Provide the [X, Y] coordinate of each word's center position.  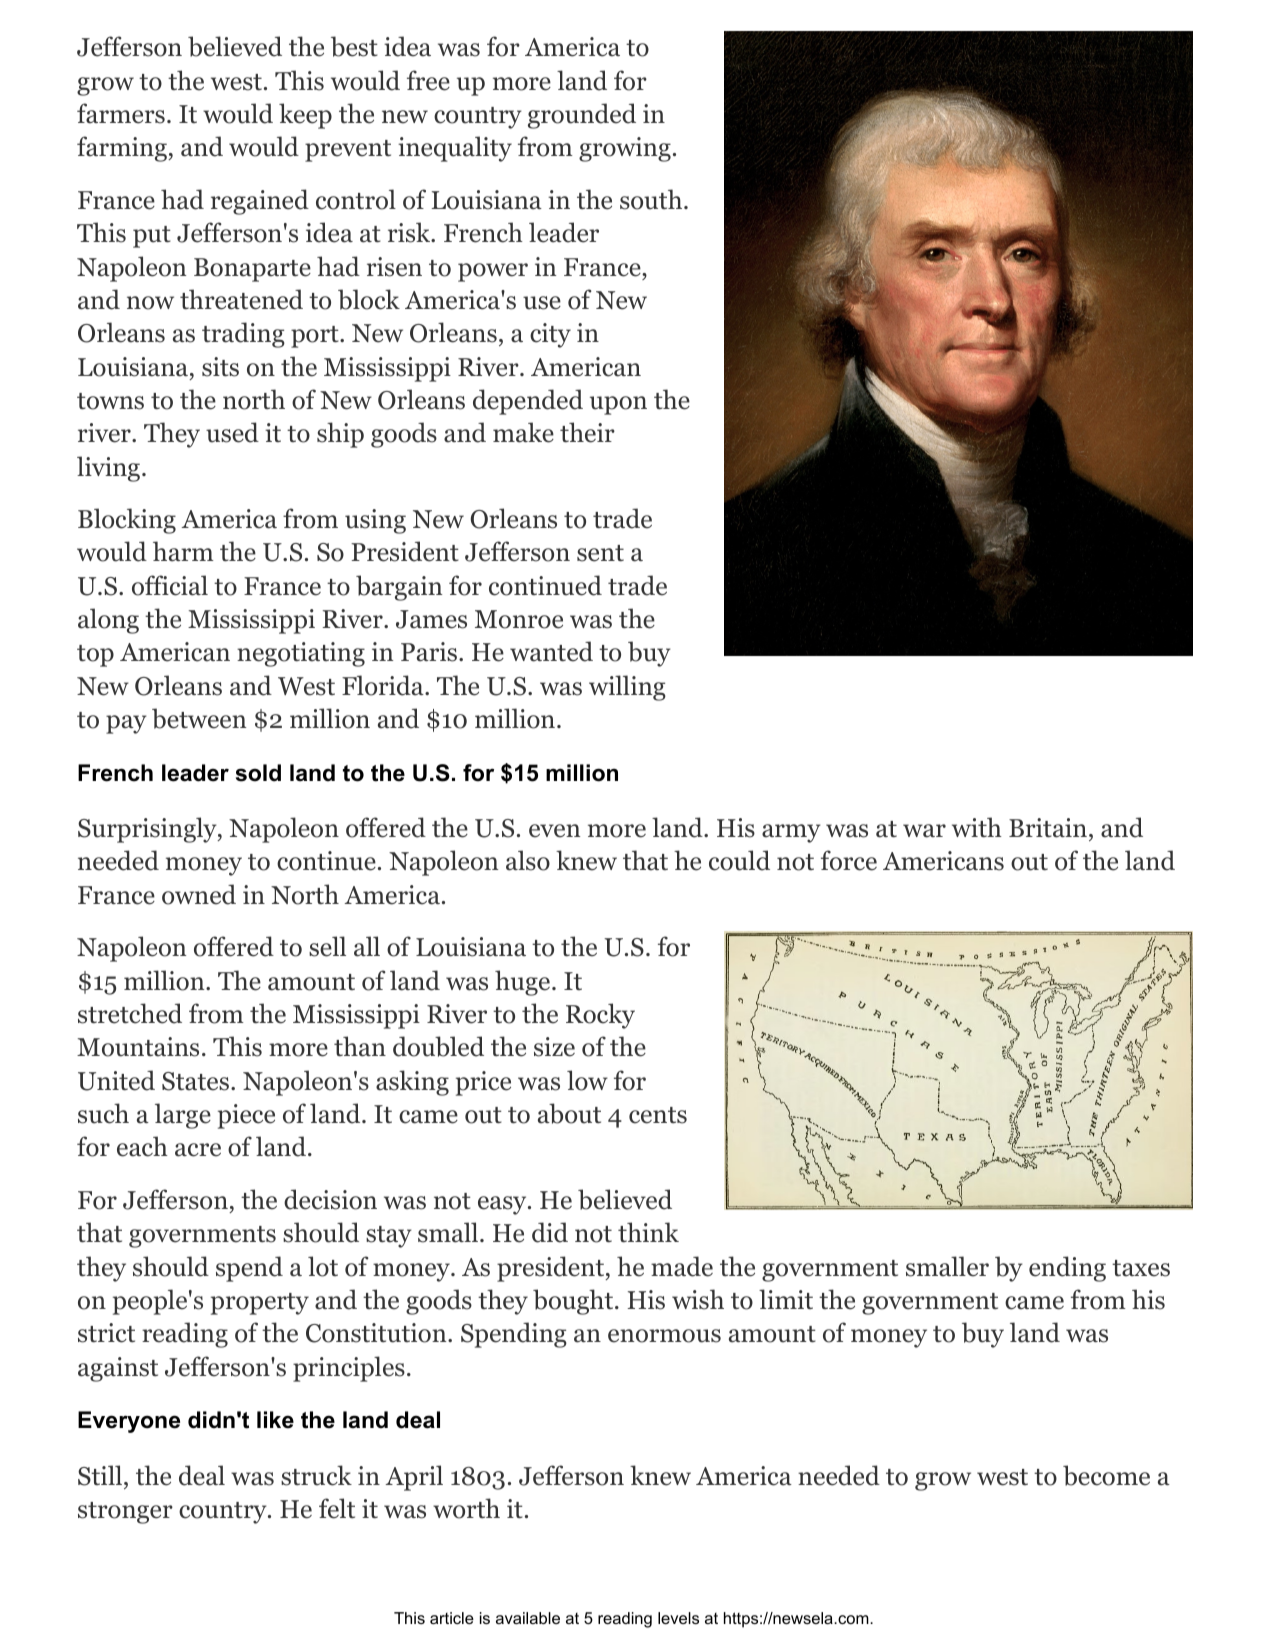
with [977, 827]
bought [573, 1302]
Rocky [600, 1016]
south [651, 199]
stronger [125, 1513]
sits [220, 367]
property [260, 1304]
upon [618, 405]
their [587, 432]
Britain [1048, 828]
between [199, 718]
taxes [1141, 1268]
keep [305, 116]
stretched [130, 1013]
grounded [582, 116]
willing [627, 688]
